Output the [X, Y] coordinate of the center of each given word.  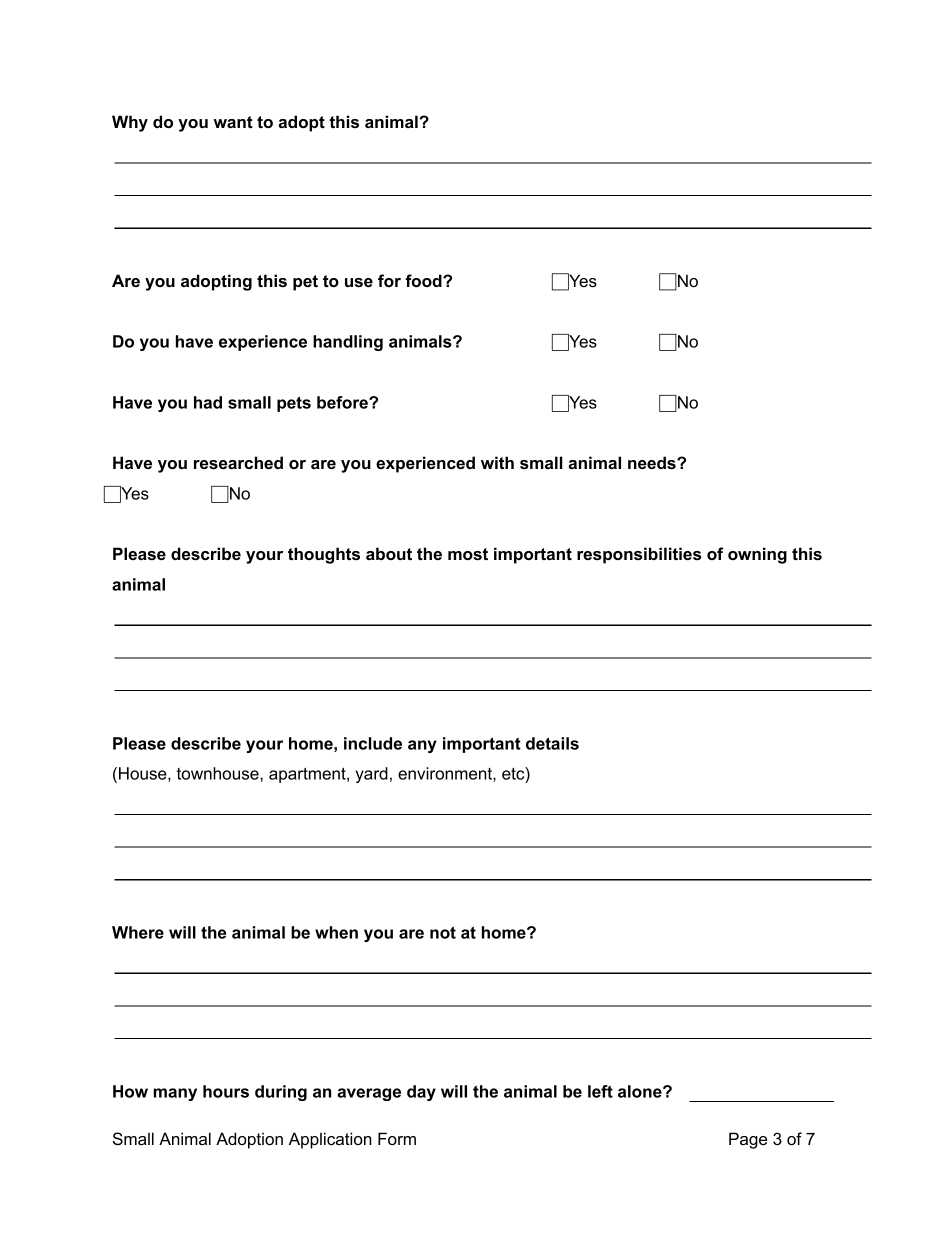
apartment [308, 775]
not [443, 932]
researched [238, 462]
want [233, 122]
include [373, 743]
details [552, 743]
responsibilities [639, 555]
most [468, 554]
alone [641, 1091]
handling [348, 343]
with [497, 462]
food [424, 280]
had [208, 402]
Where [138, 932]
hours [226, 1091]
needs [653, 462]
